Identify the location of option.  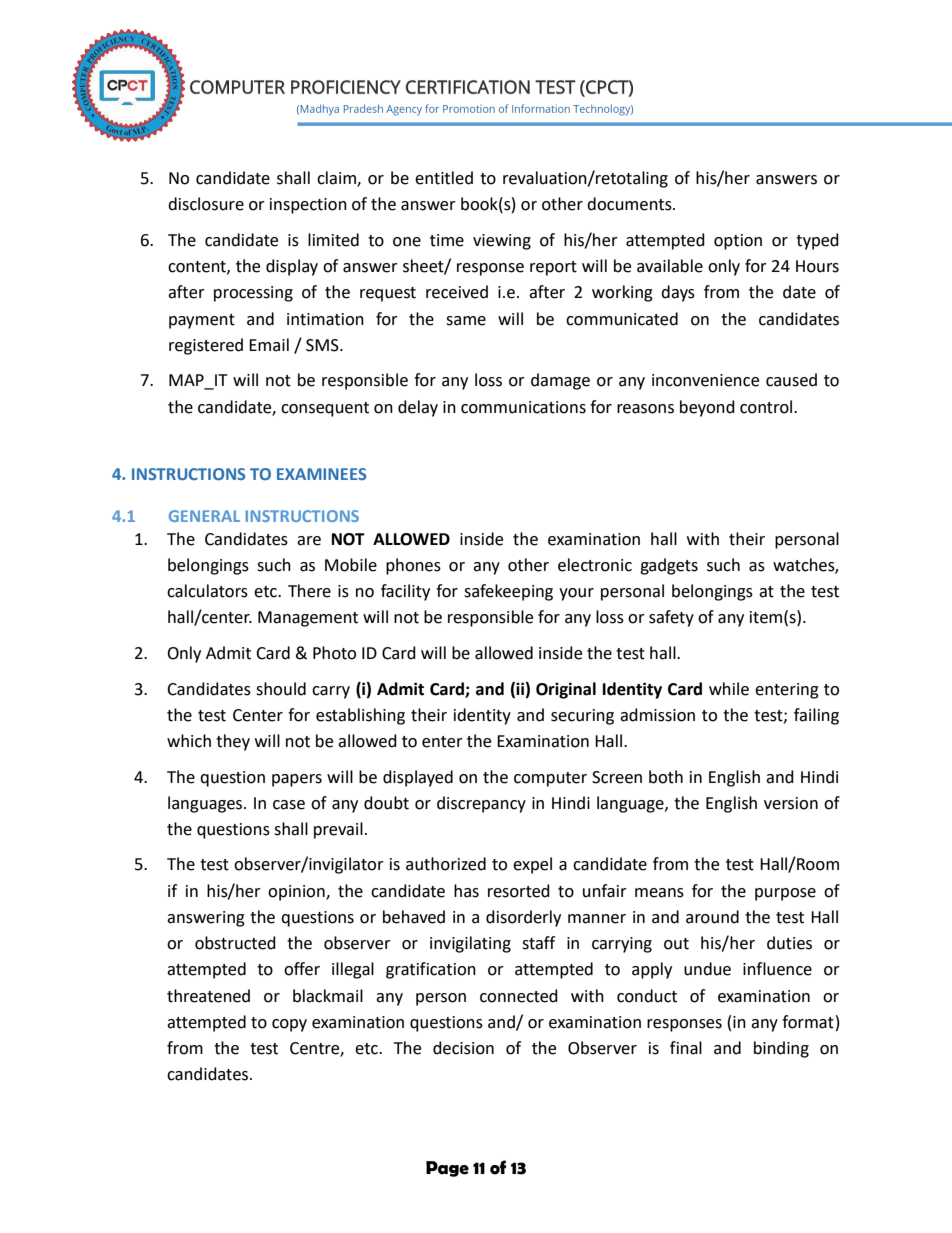
(738, 242).
